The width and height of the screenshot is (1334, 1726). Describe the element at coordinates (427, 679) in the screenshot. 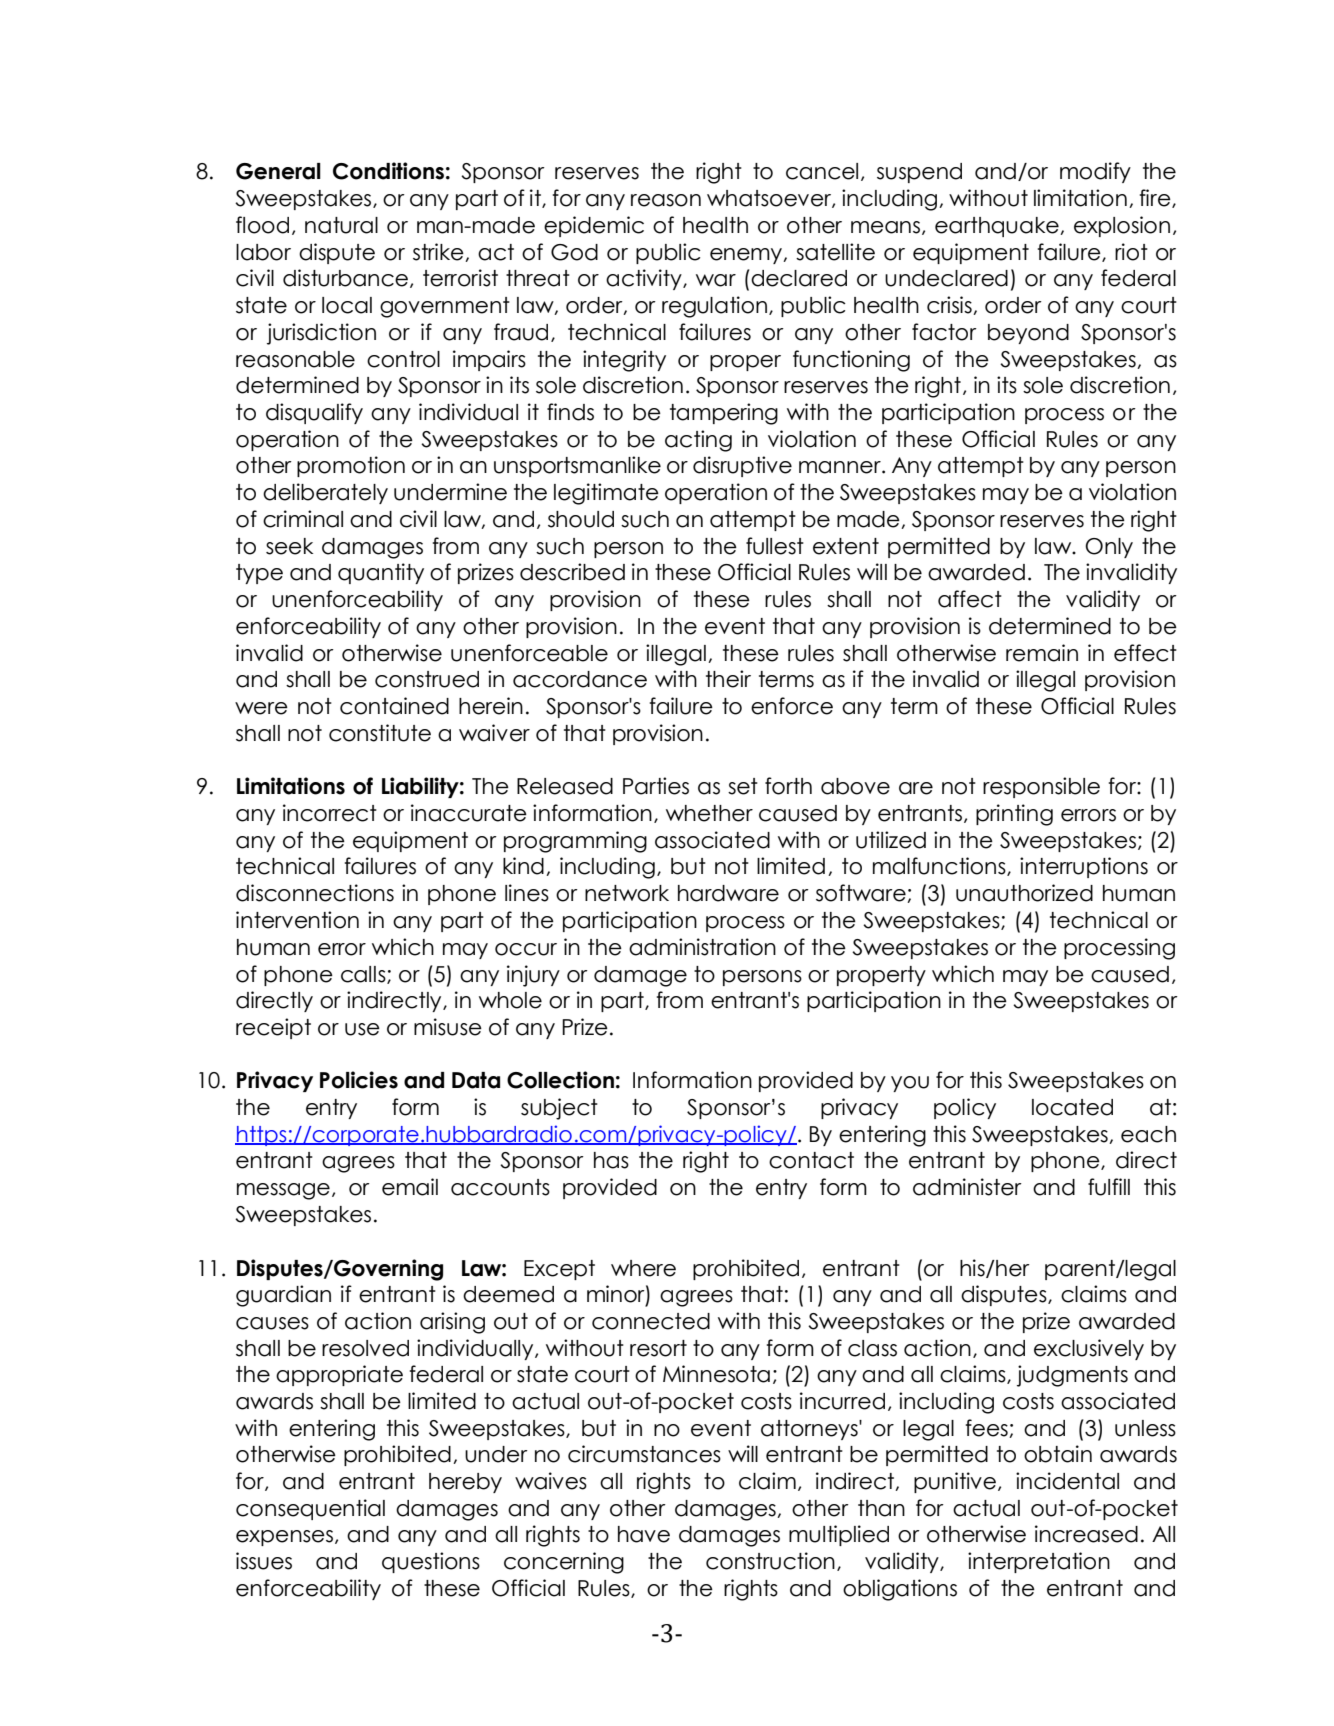

I see `construed` at that location.
